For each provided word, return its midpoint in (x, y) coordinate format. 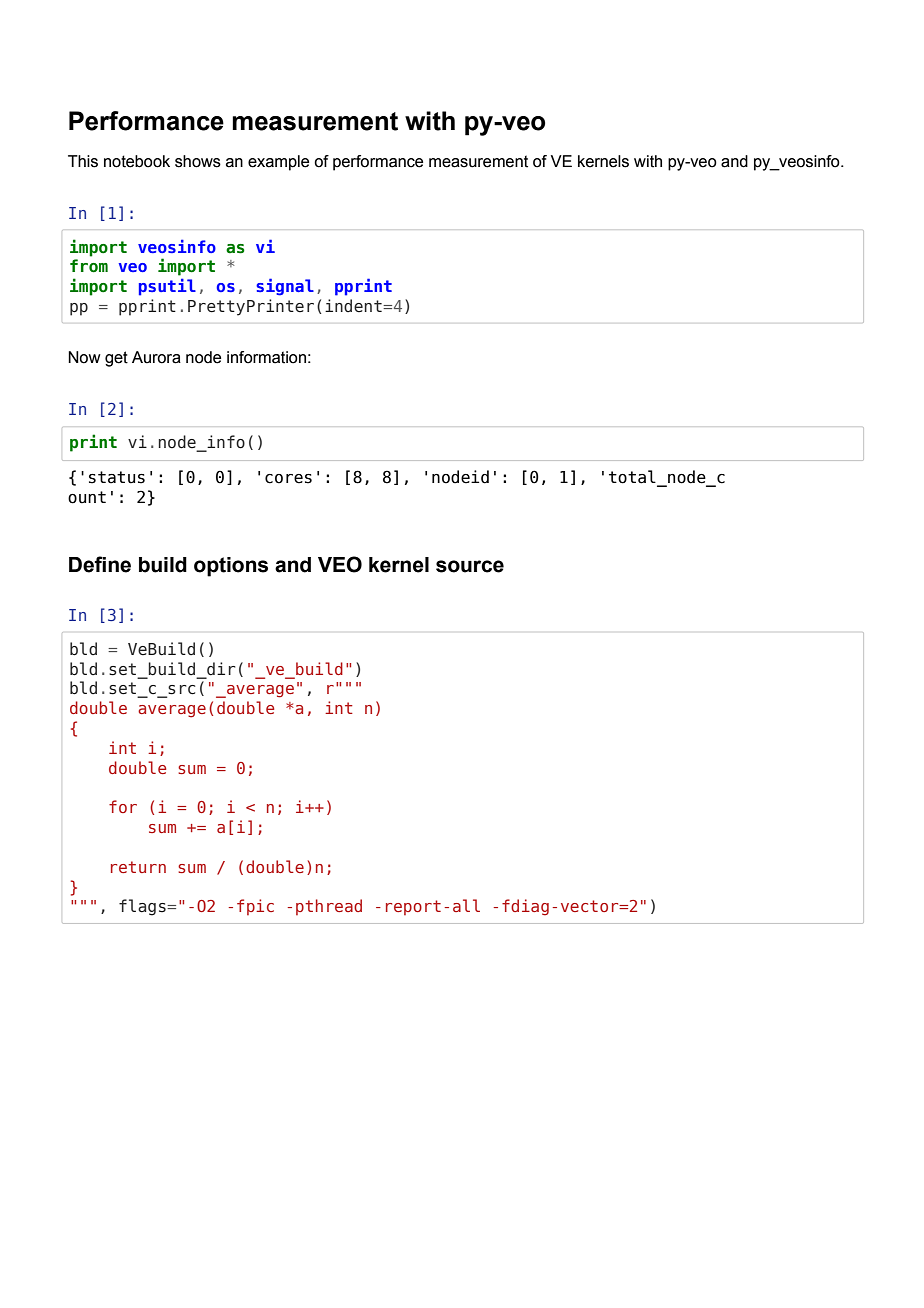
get (116, 359)
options (231, 567)
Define (100, 564)
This (83, 161)
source (470, 566)
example (278, 163)
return (138, 867)
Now (84, 357)
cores (288, 479)
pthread (329, 907)
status (117, 477)
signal (285, 287)
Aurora (156, 357)
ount (87, 497)
